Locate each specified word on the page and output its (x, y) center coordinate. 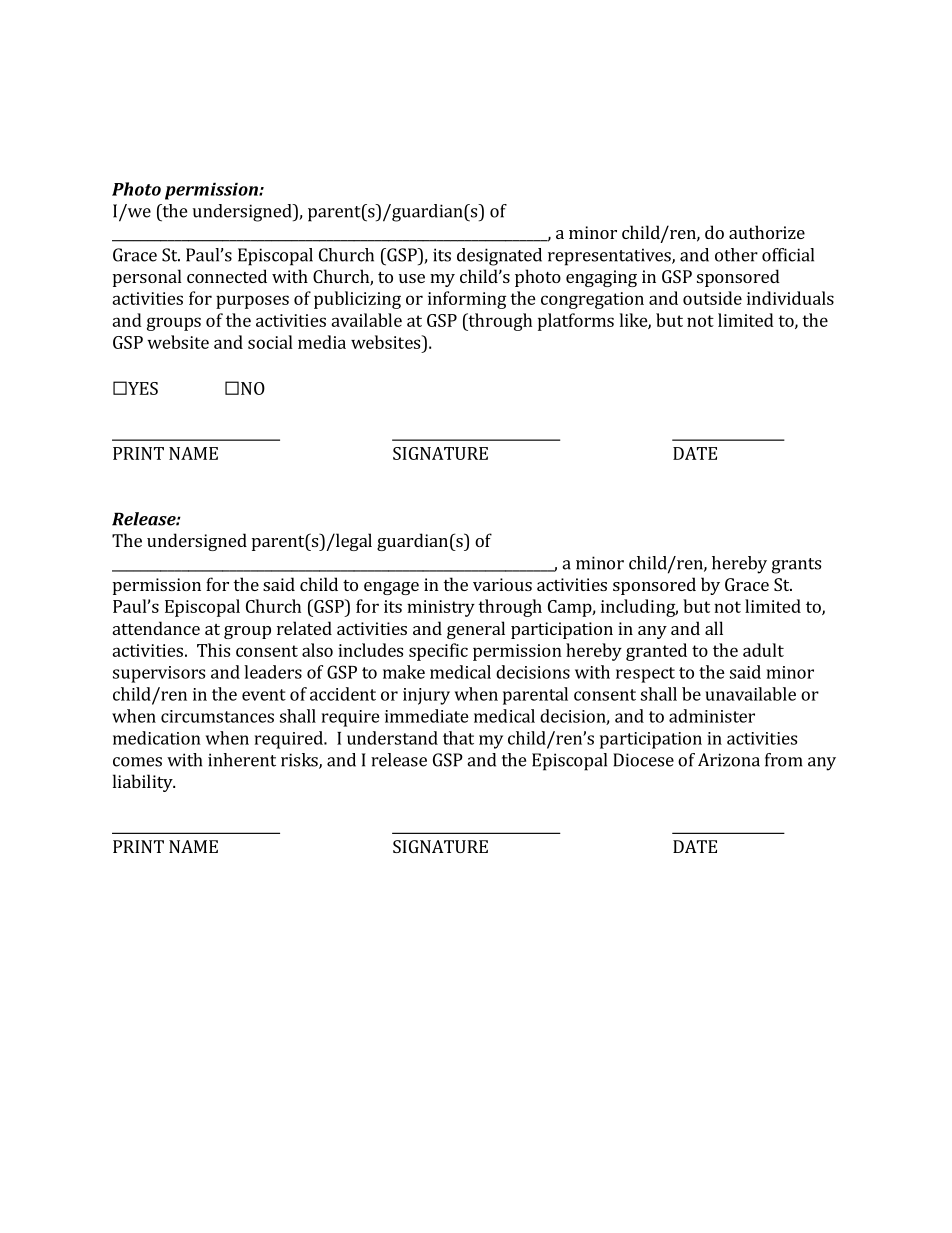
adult (763, 650)
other (736, 255)
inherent (242, 760)
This (213, 650)
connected (227, 276)
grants (796, 566)
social (270, 342)
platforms (576, 322)
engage (391, 588)
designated (499, 257)
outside (712, 298)
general (476, 630)
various (502, 584)
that (458, 738)
